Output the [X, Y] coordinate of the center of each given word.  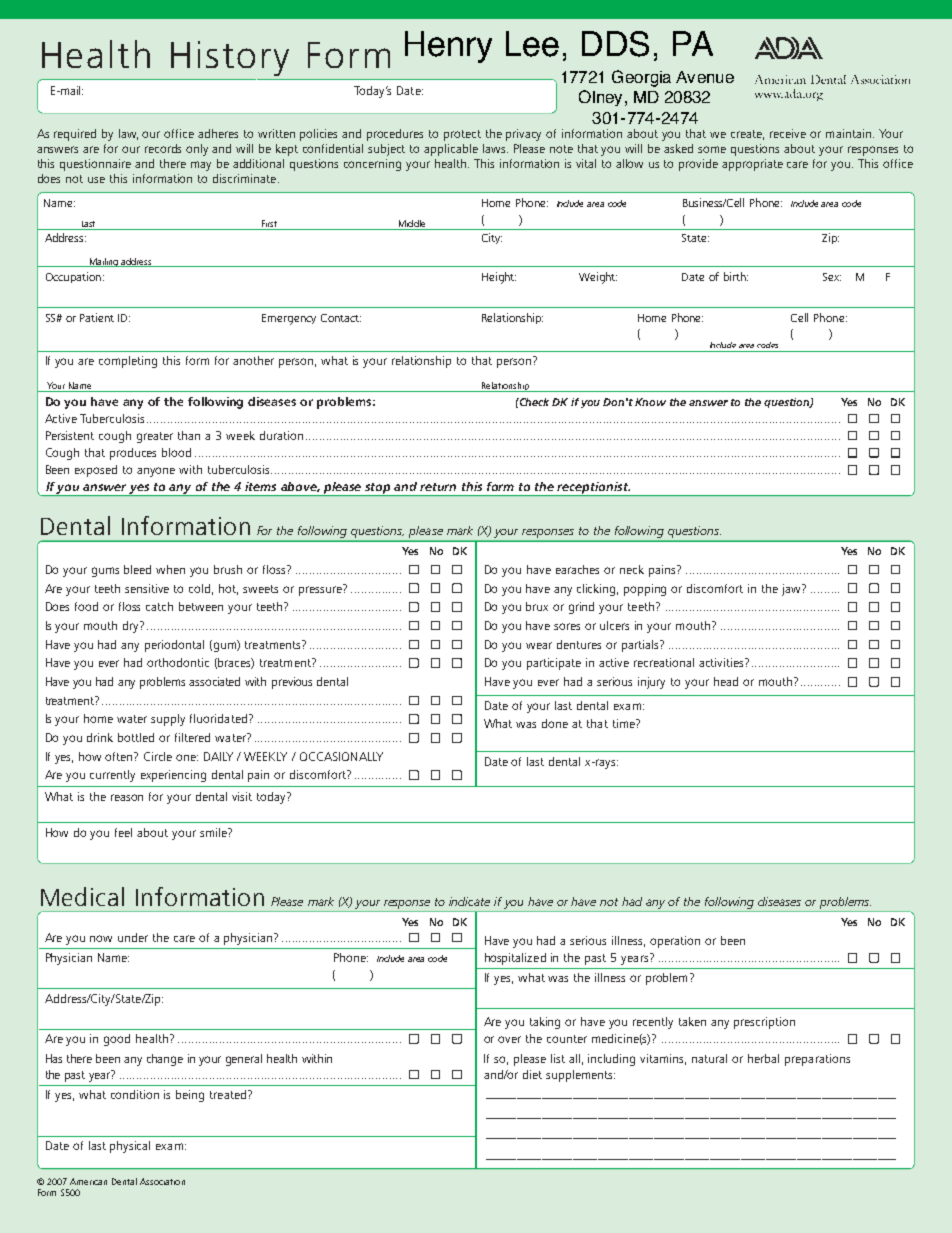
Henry [448, 47]
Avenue [705, 77]
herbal [763, 1058]
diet [532, 1074]
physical [130, 1147]
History [230, 58]
